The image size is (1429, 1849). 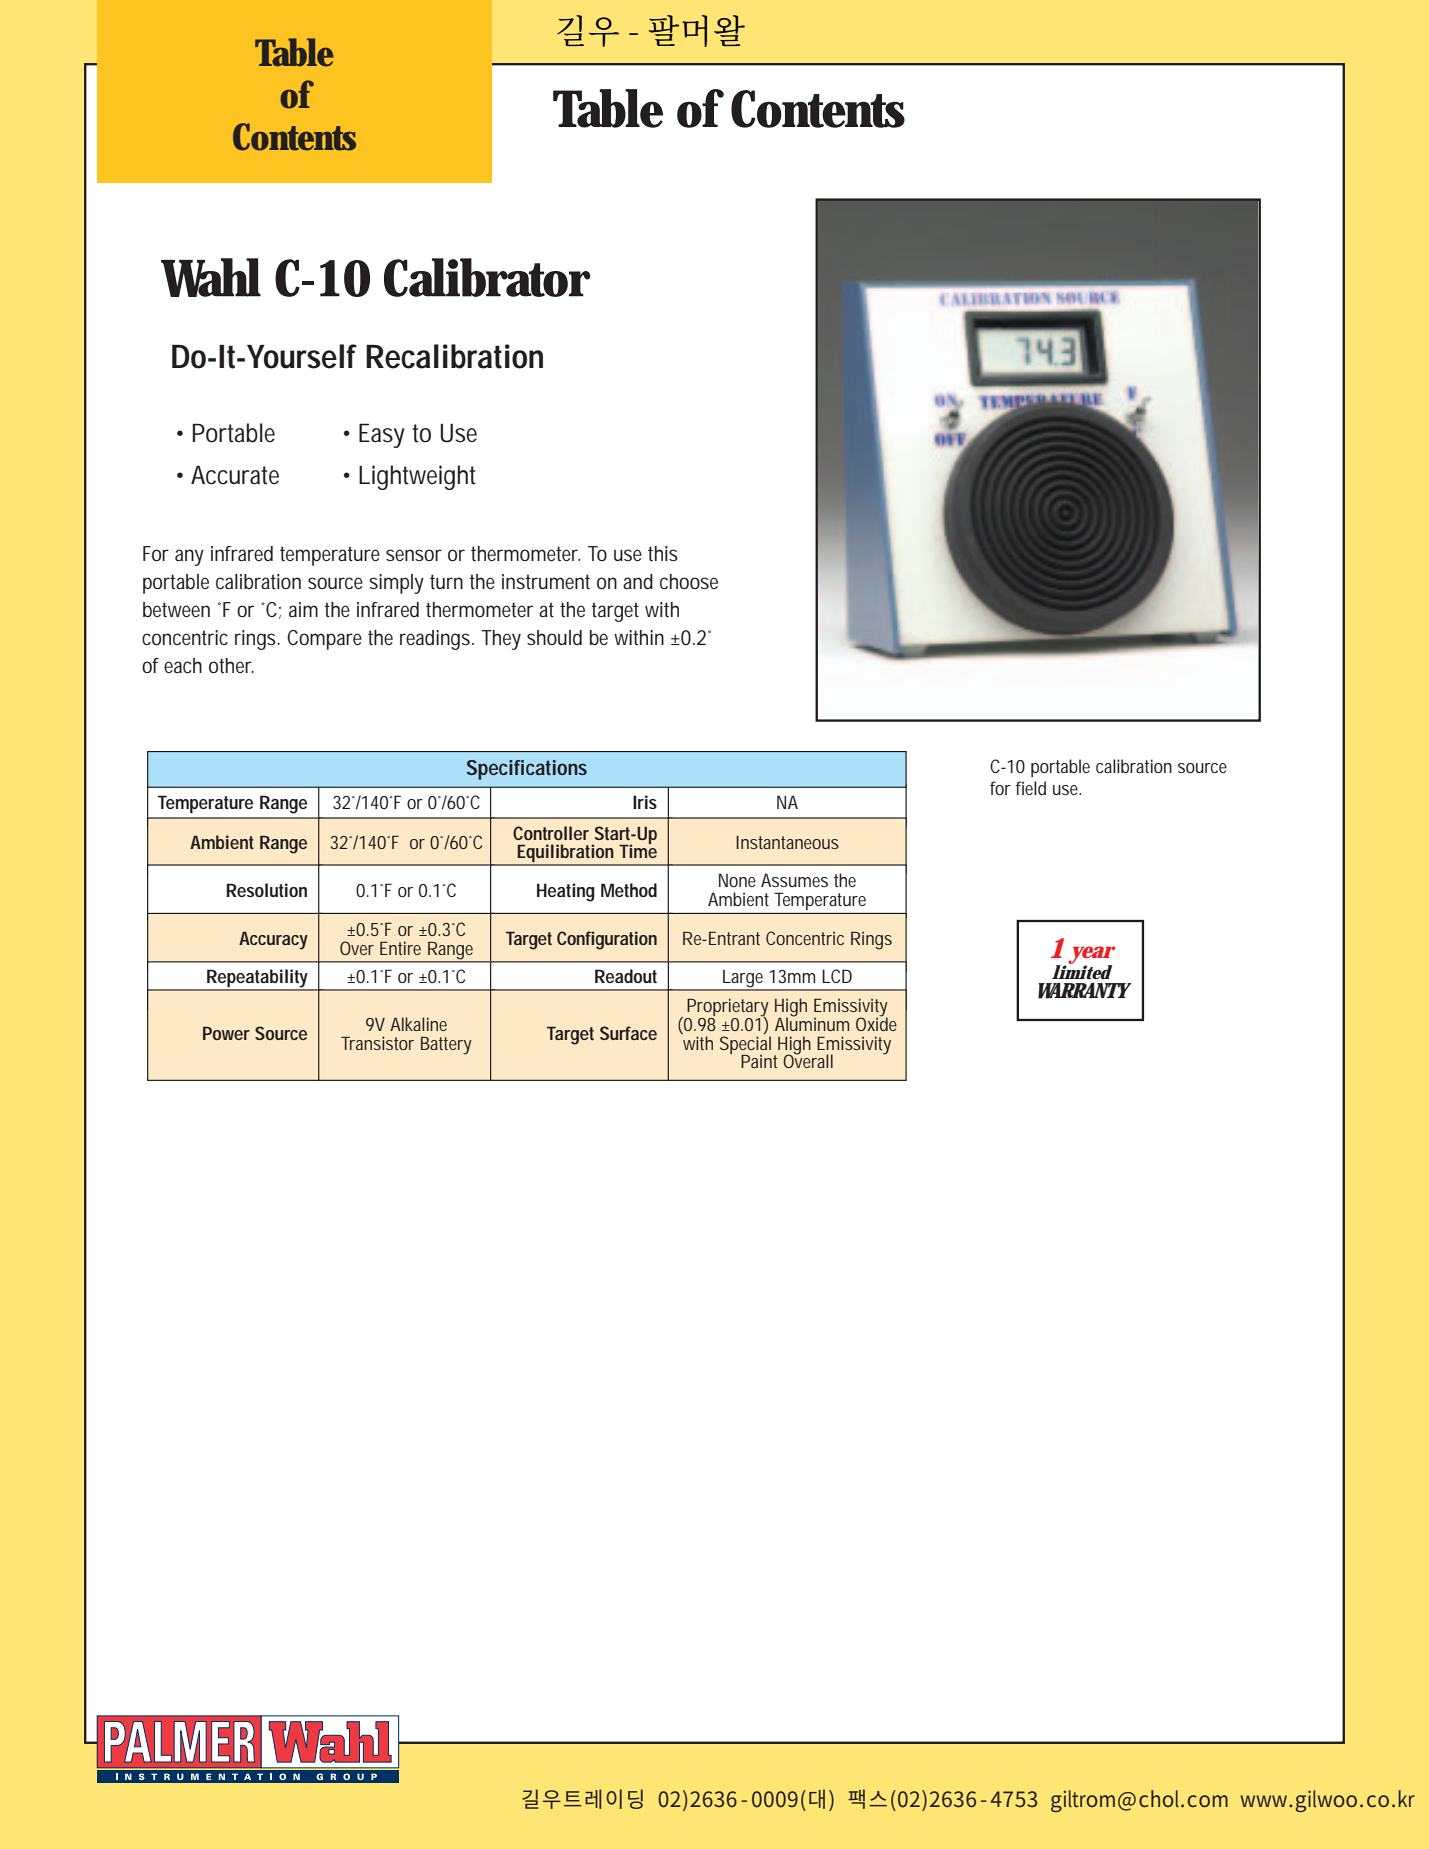 What do you see at coordinates (487, 277) in the document?
I see `Calibrator` at bounding box center [487, 277].
